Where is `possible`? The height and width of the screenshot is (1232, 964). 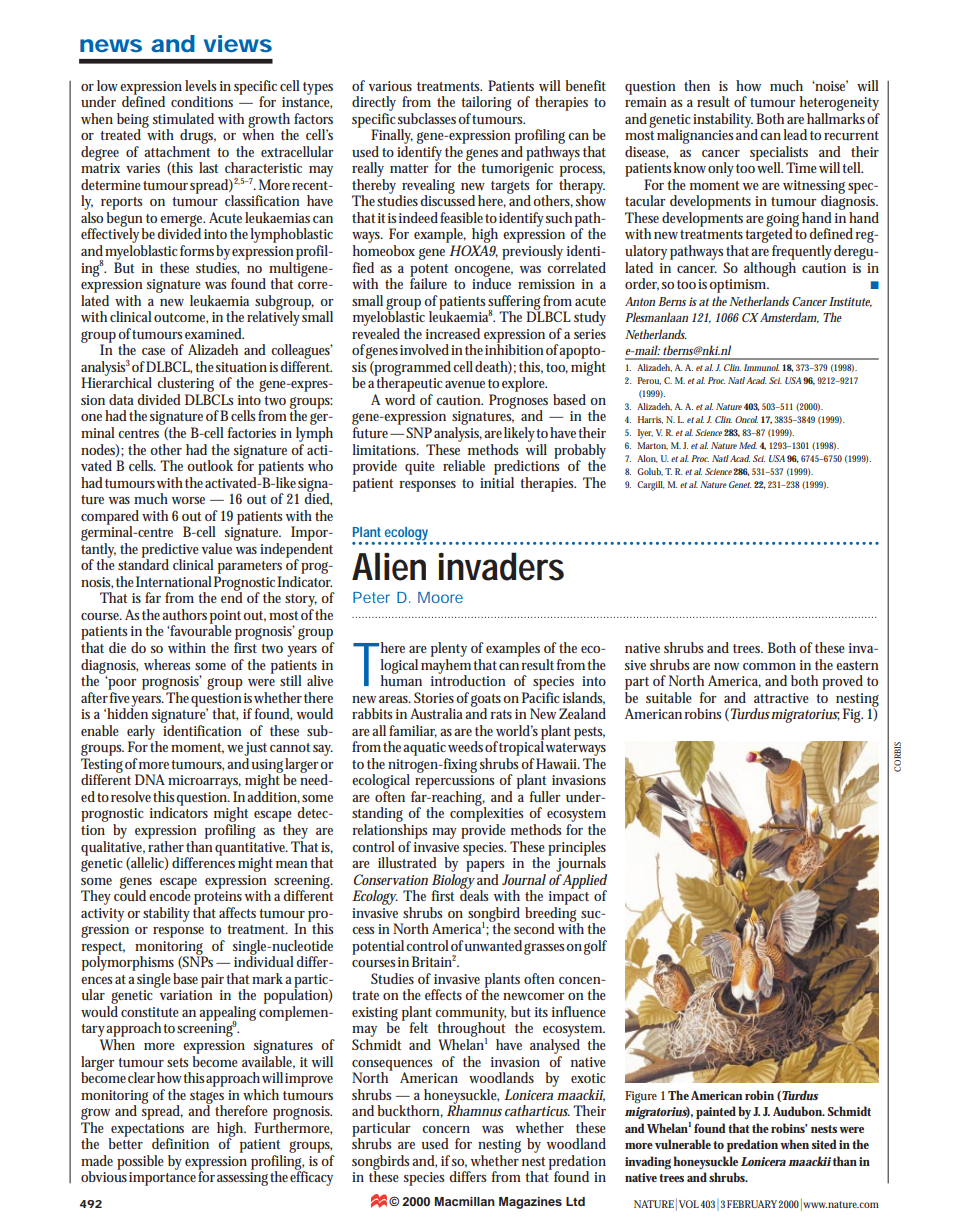 possible is located at coordinates (140, 1162).
